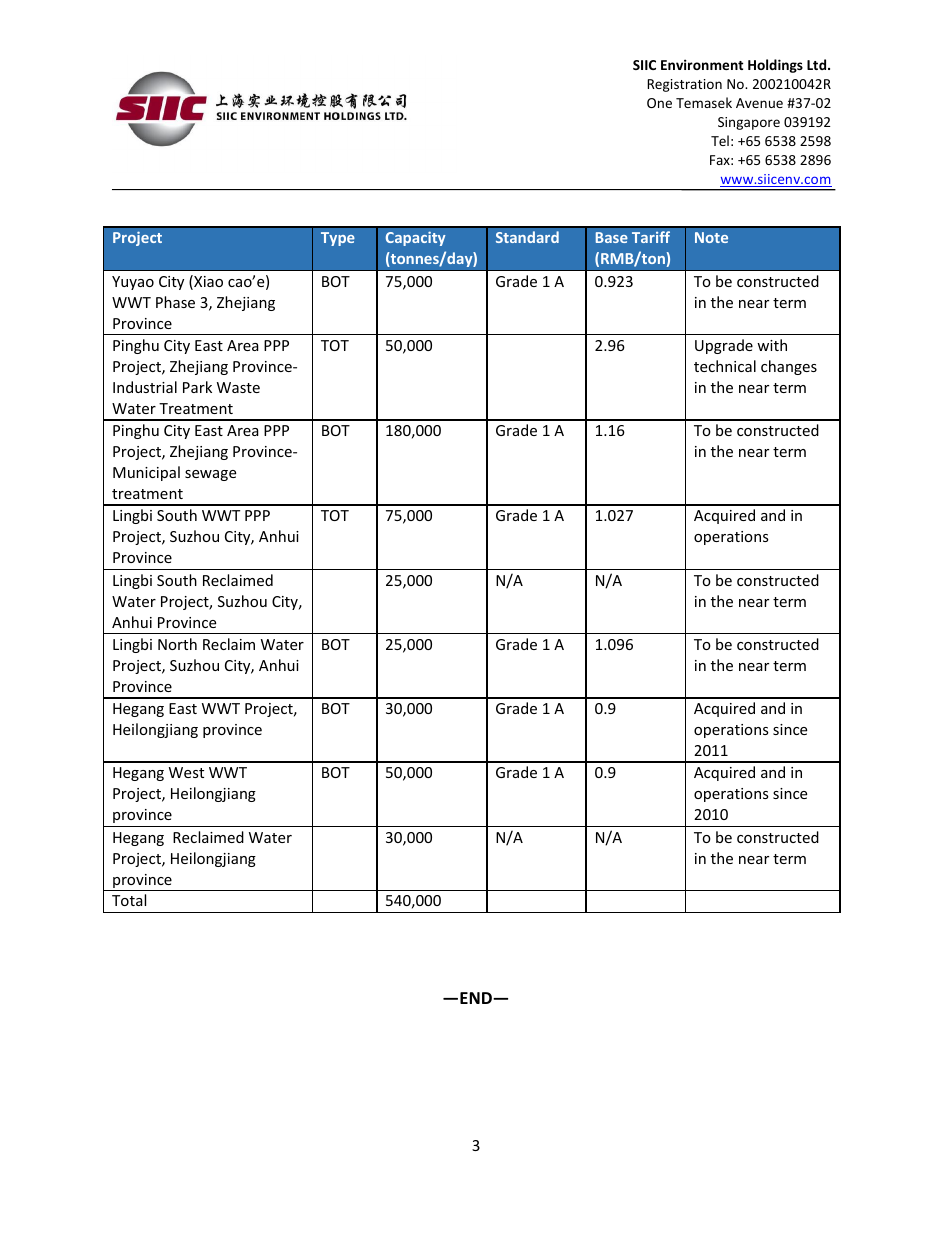 Image resolution: width=952 pixels, height=1233 pixels. I want to click on Type, so click(338, 239).
